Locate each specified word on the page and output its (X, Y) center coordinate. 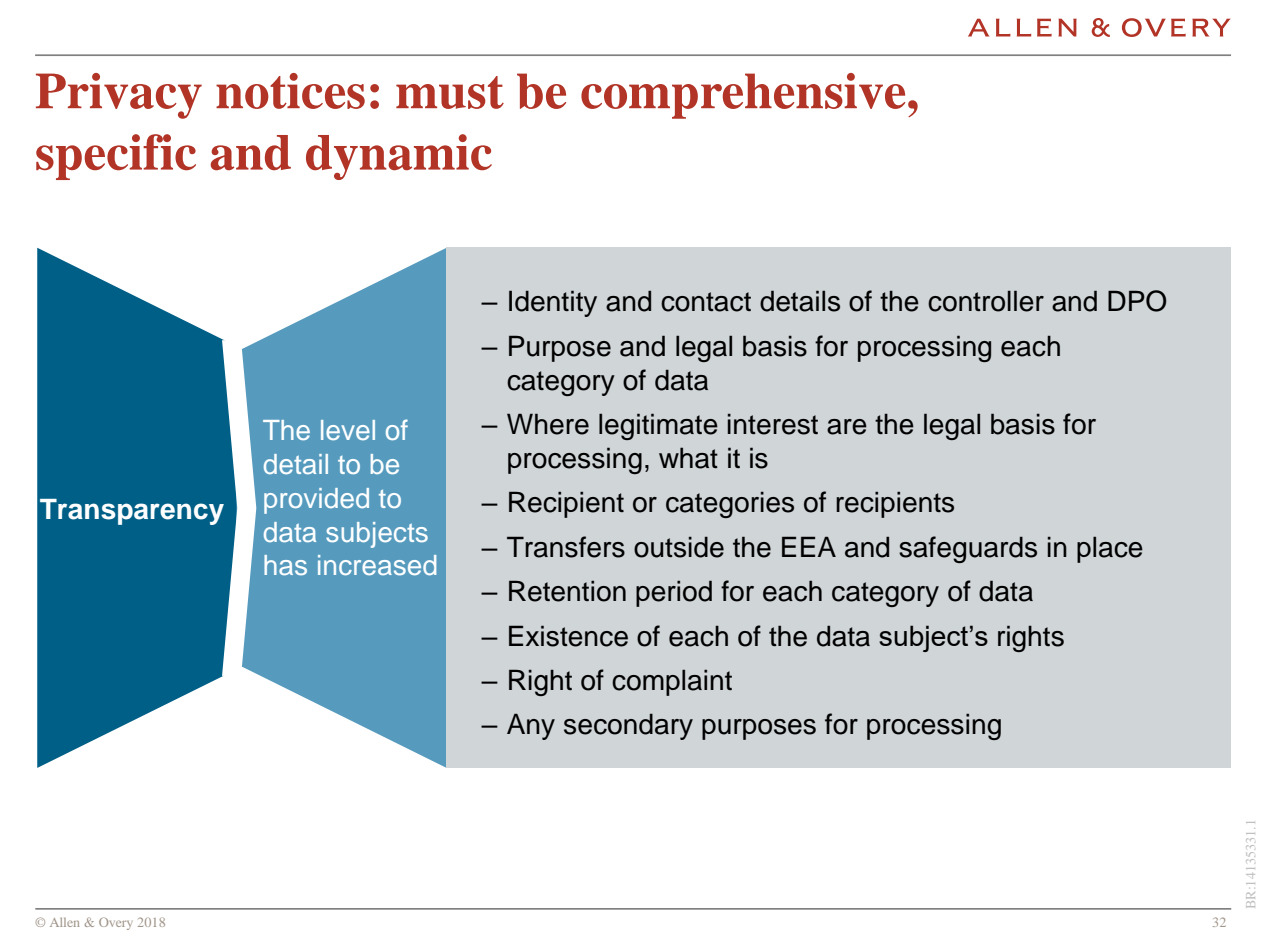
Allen (64, 922)
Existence (568, 636)
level (348, 430)
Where (548, 424)
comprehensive (743, 96)
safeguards (968, 549)
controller (986, 301)
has (285, 565)
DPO (1137, 301)
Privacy (119, 96)
